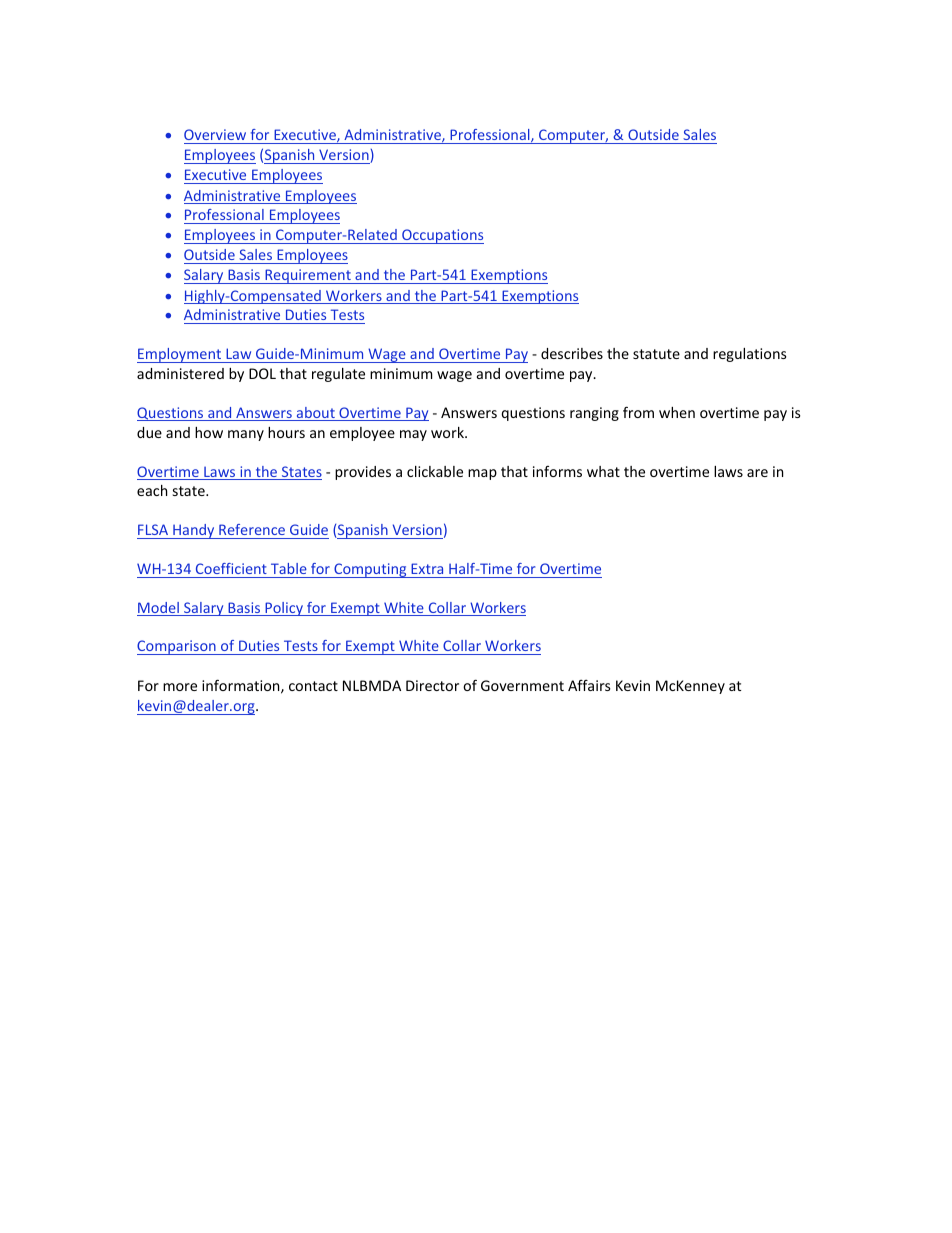 This screenshot has width=952, height=1233. What do you see at coordinates (442, 236) in the screenshot?
I see `Occupations` at bounding box center [442, 236].
